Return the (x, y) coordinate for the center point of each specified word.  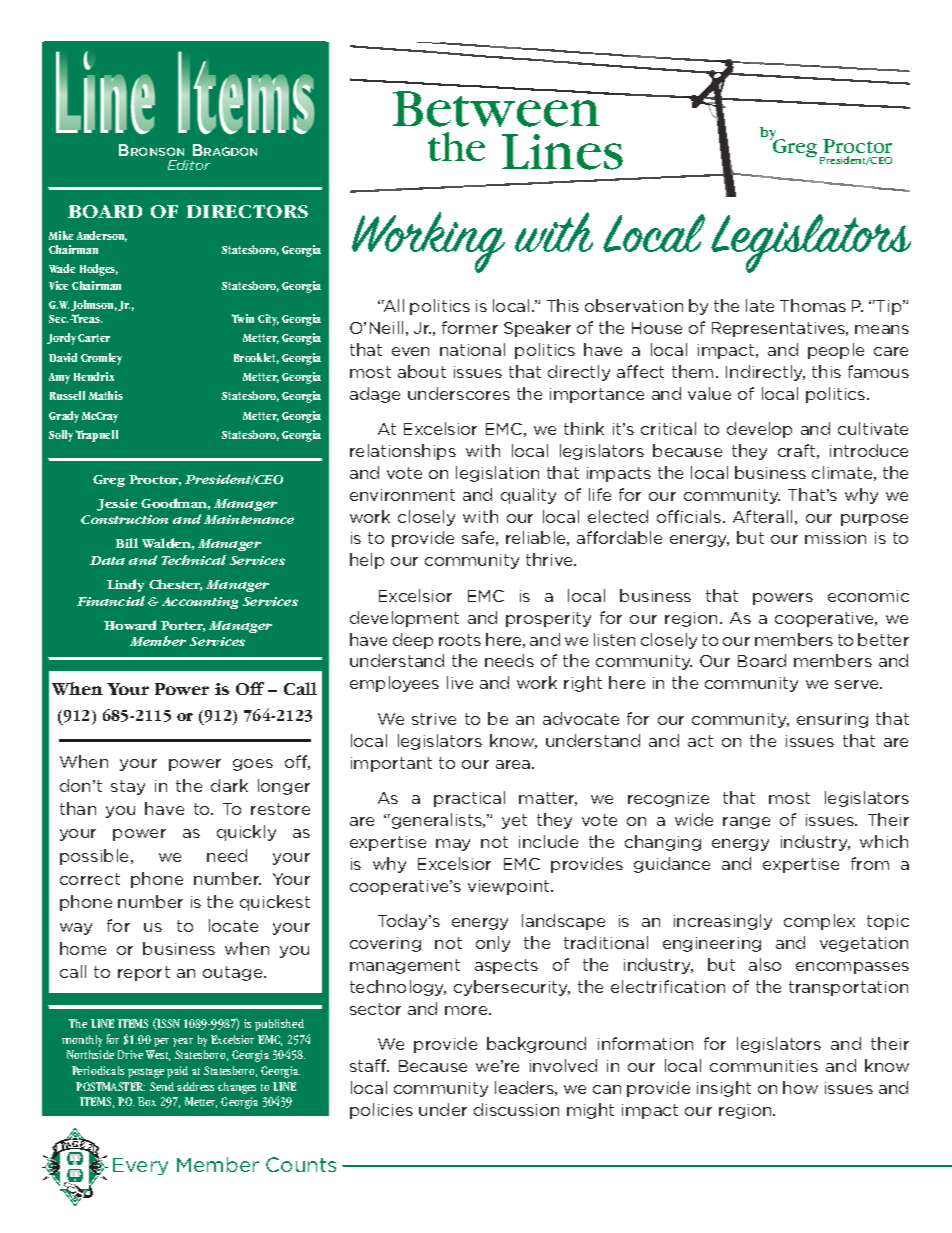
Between (498, 108)
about (422, 371)
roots (460, 640)
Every (140, 1166)
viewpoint (510, 887)
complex (819, 922)
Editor (189, 165)
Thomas (813, 305)
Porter (183, 626)
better (883, 639)
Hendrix (94, 376)
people (836, 351)
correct (90, 879)
